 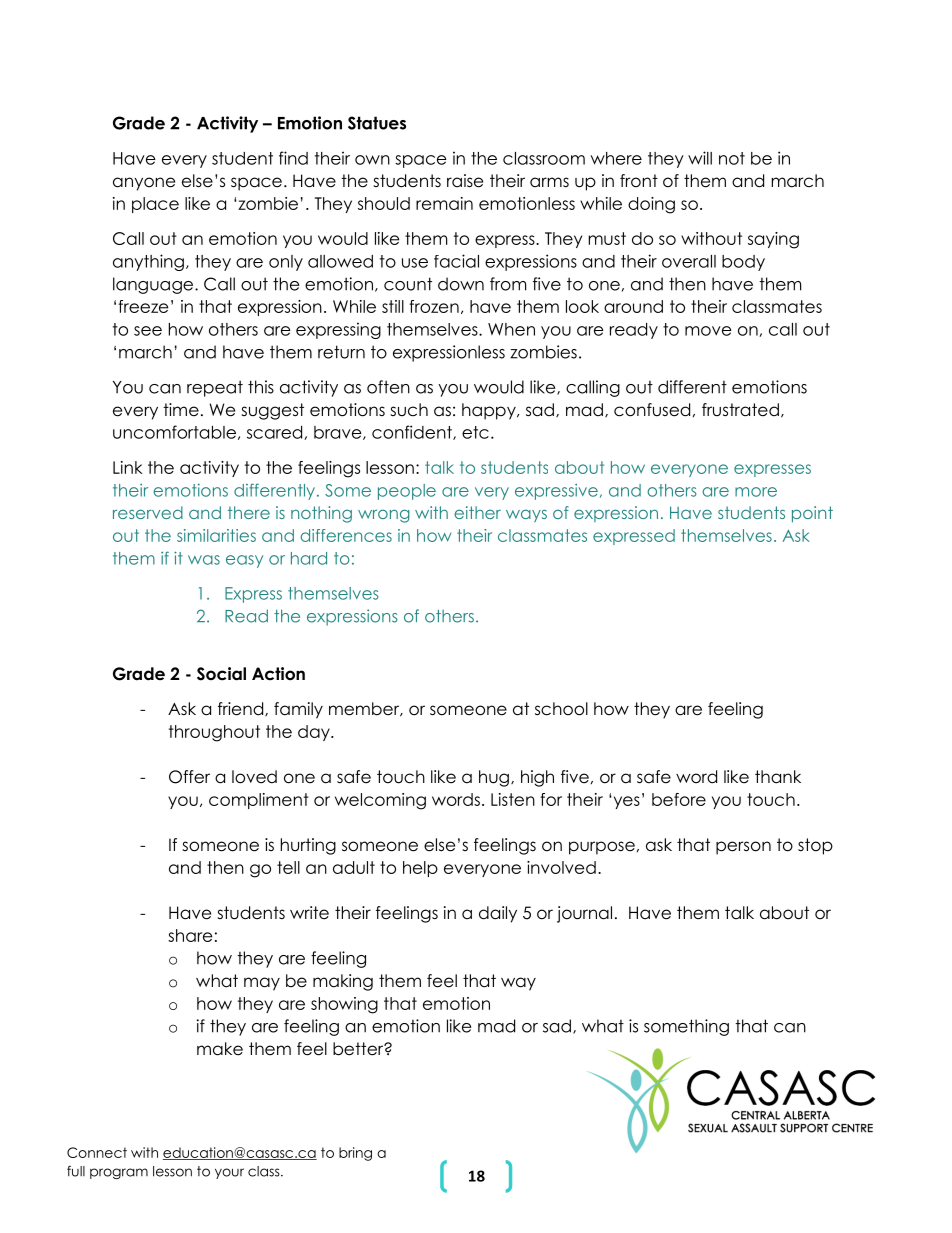 What do you see at coordinates (119, 1173) in the screenshot?
I see `program` at bounding box center [119, 1173].
